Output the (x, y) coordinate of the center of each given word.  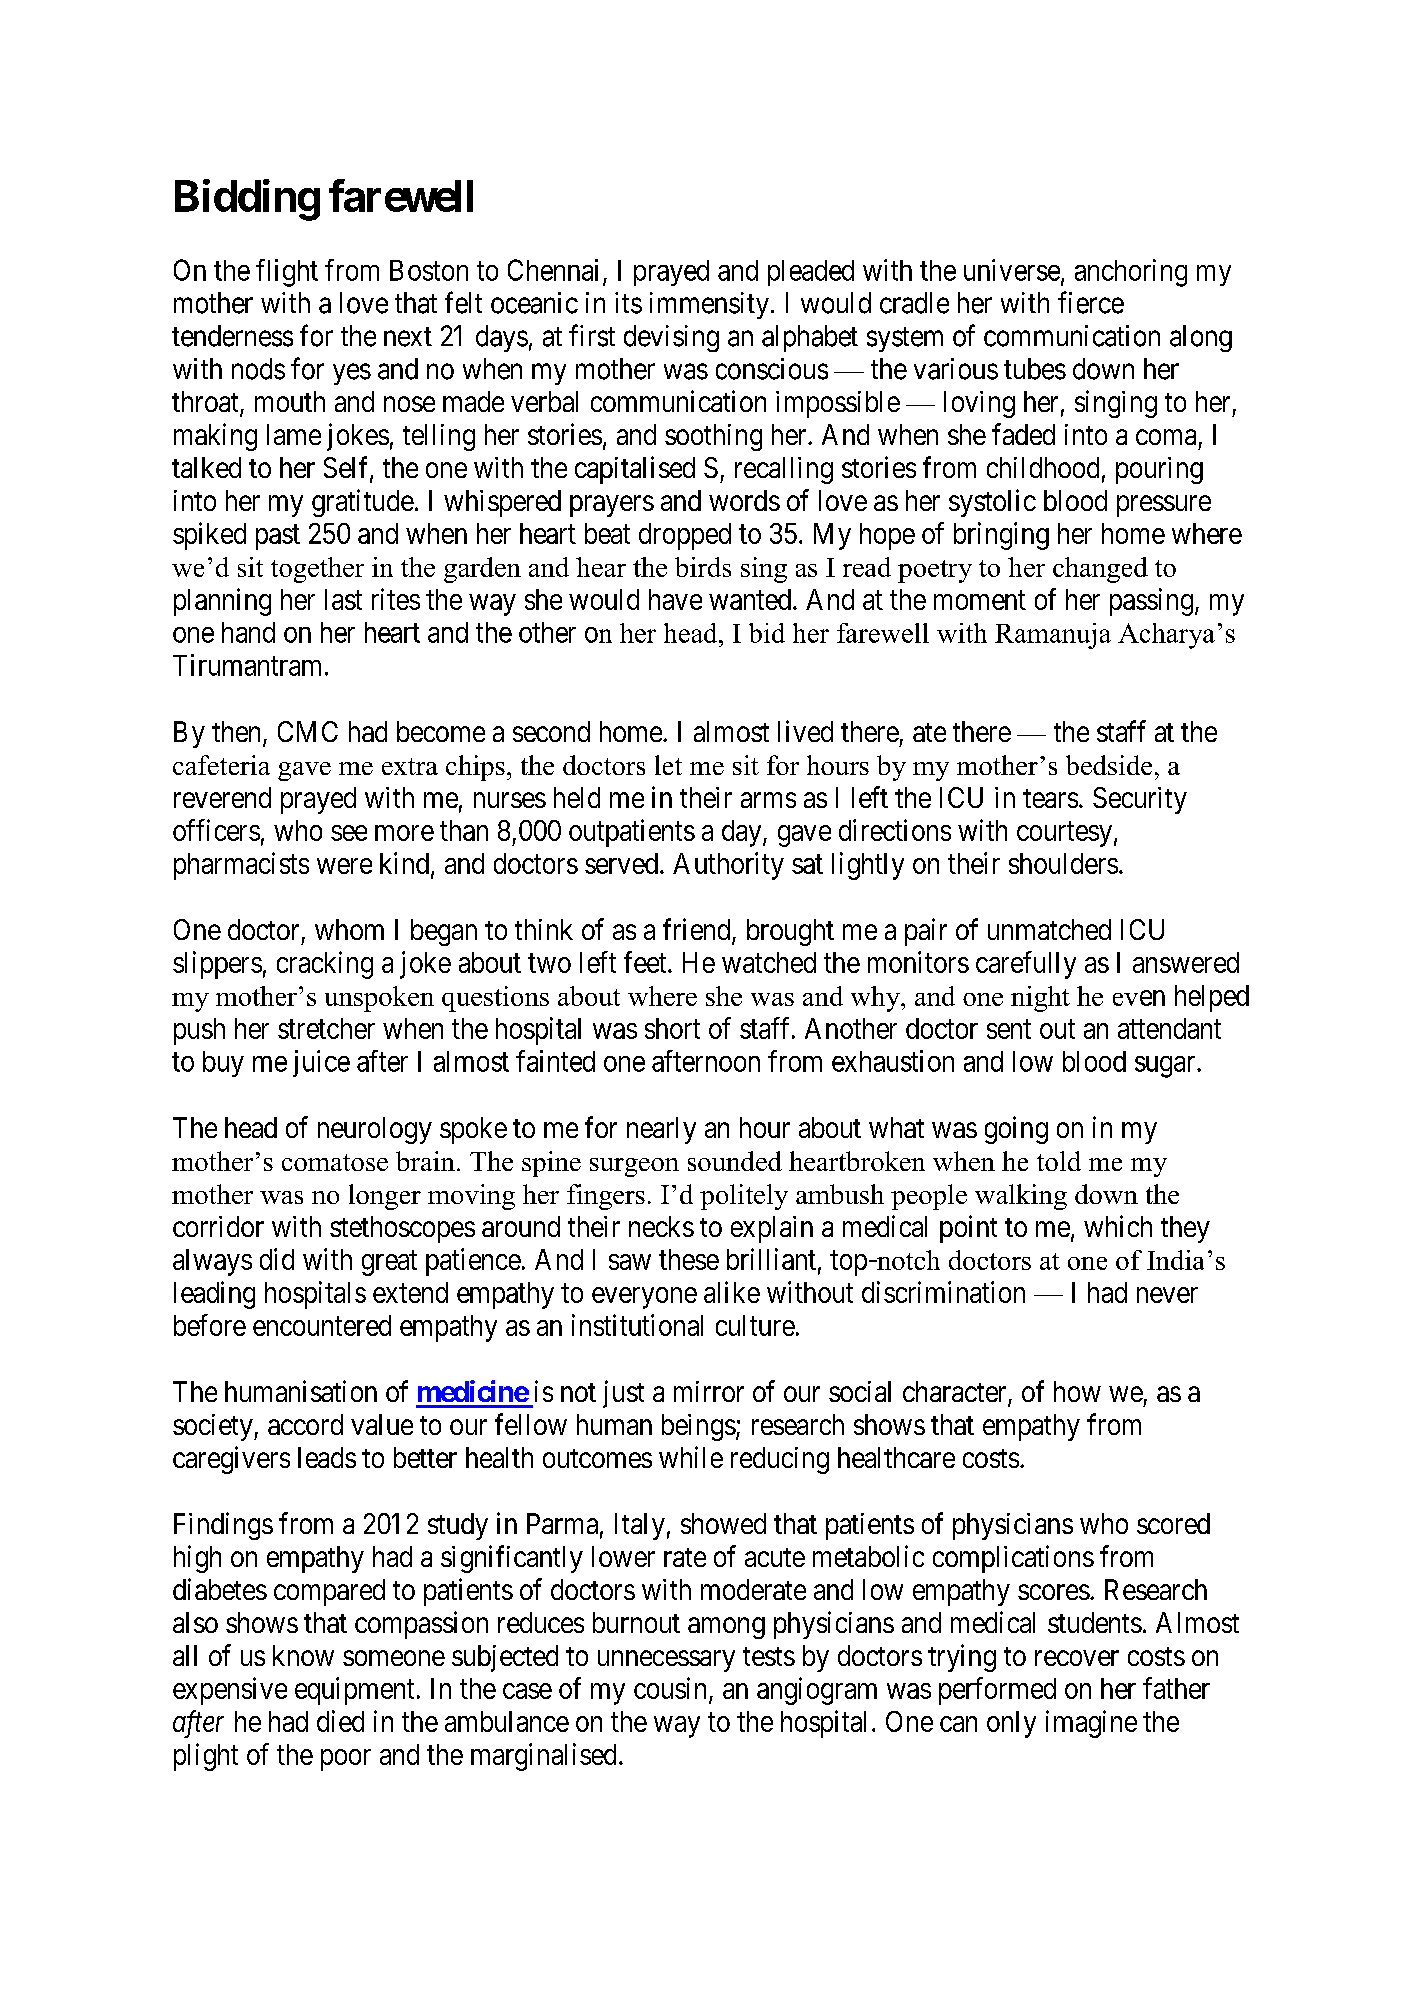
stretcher (326, 1028)
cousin (672, 1689)
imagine (1091, 1724)
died (340, 1721)
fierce (1091, 302)
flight (287, 273)
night (1040, 999)
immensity (709, 305)
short (672, 1028)
